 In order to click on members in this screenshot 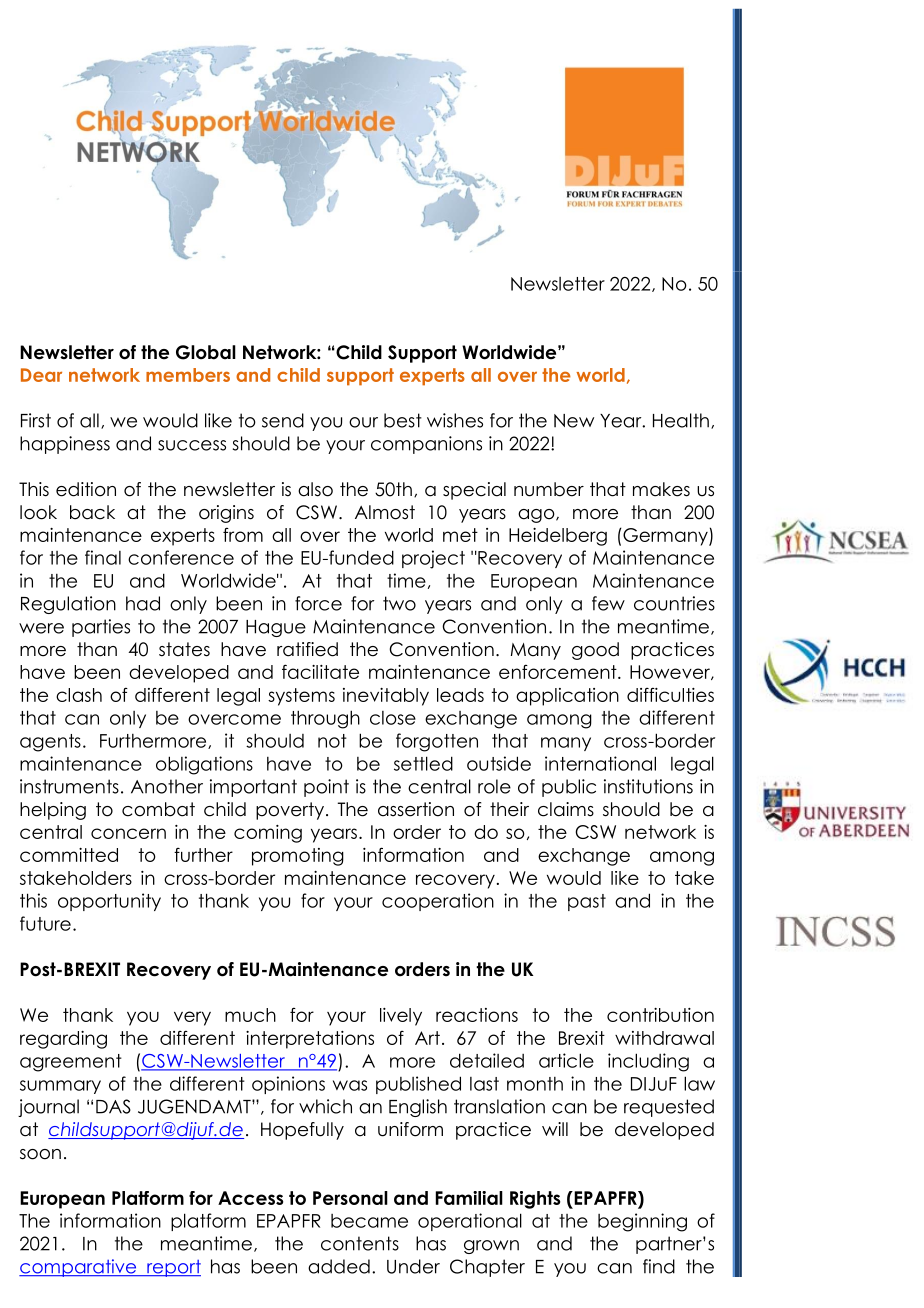, I will do `click(188, 375)`.
